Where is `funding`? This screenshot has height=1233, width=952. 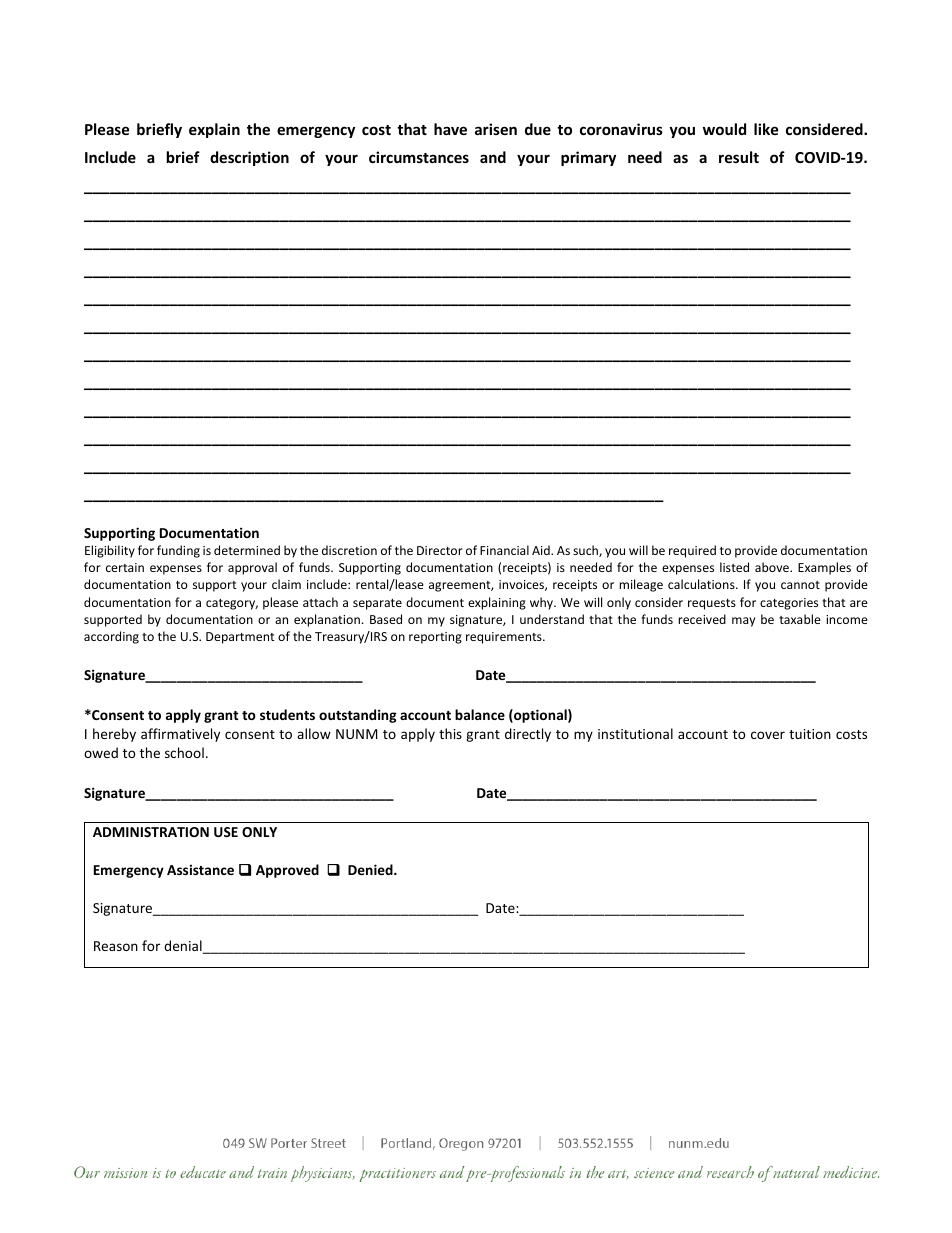
funding is located at coordinates (178, 551).
